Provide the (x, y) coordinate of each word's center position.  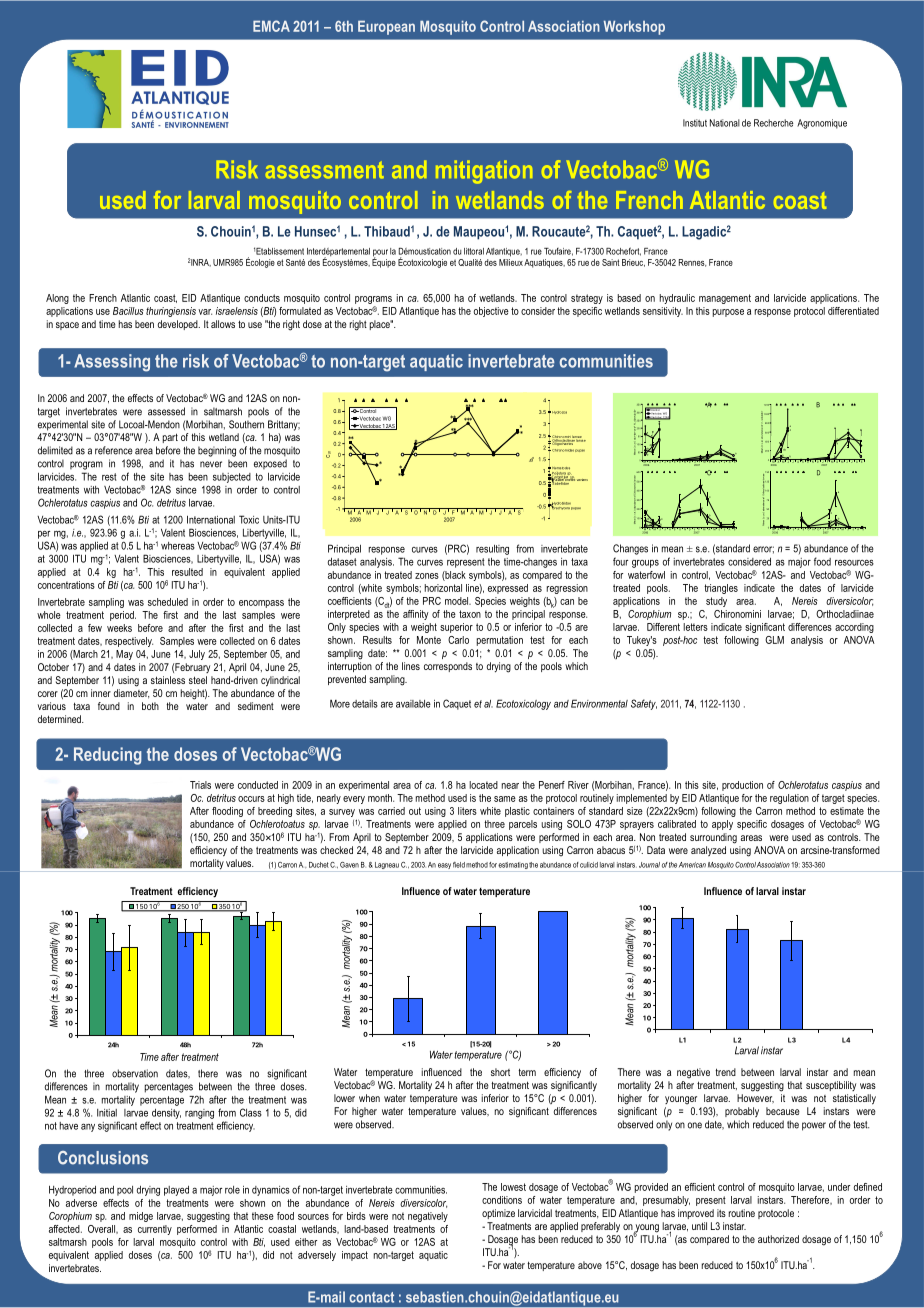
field (459, 865)
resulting (492, 550)
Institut (695, 123)
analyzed (708, 851)
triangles (721, 589)
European (386, 28)
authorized (778, 1239)
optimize (498, 1214)
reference (114, 450)
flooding (227, 812)
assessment (324, 170)
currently (155, 1230)
